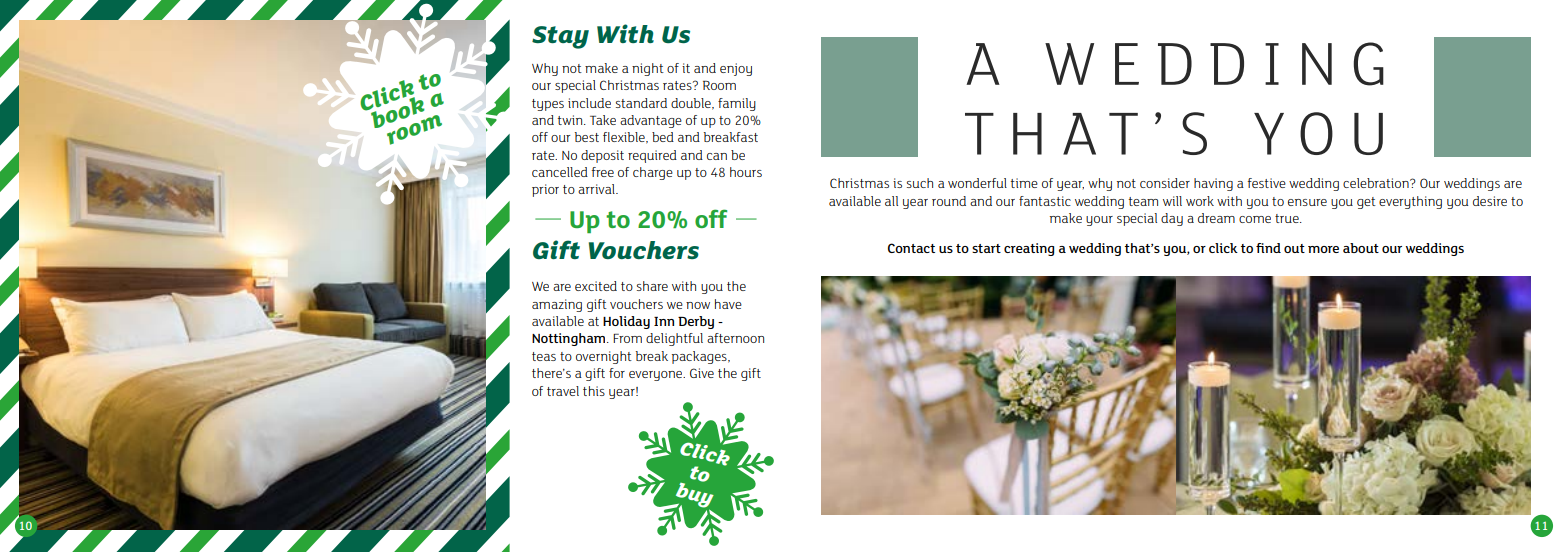 This screenshot has height=552, width=1568. What do you see at coordinates (560, 37) in the screenshot?
I see `Stay` at bounding box center [560, 37].
